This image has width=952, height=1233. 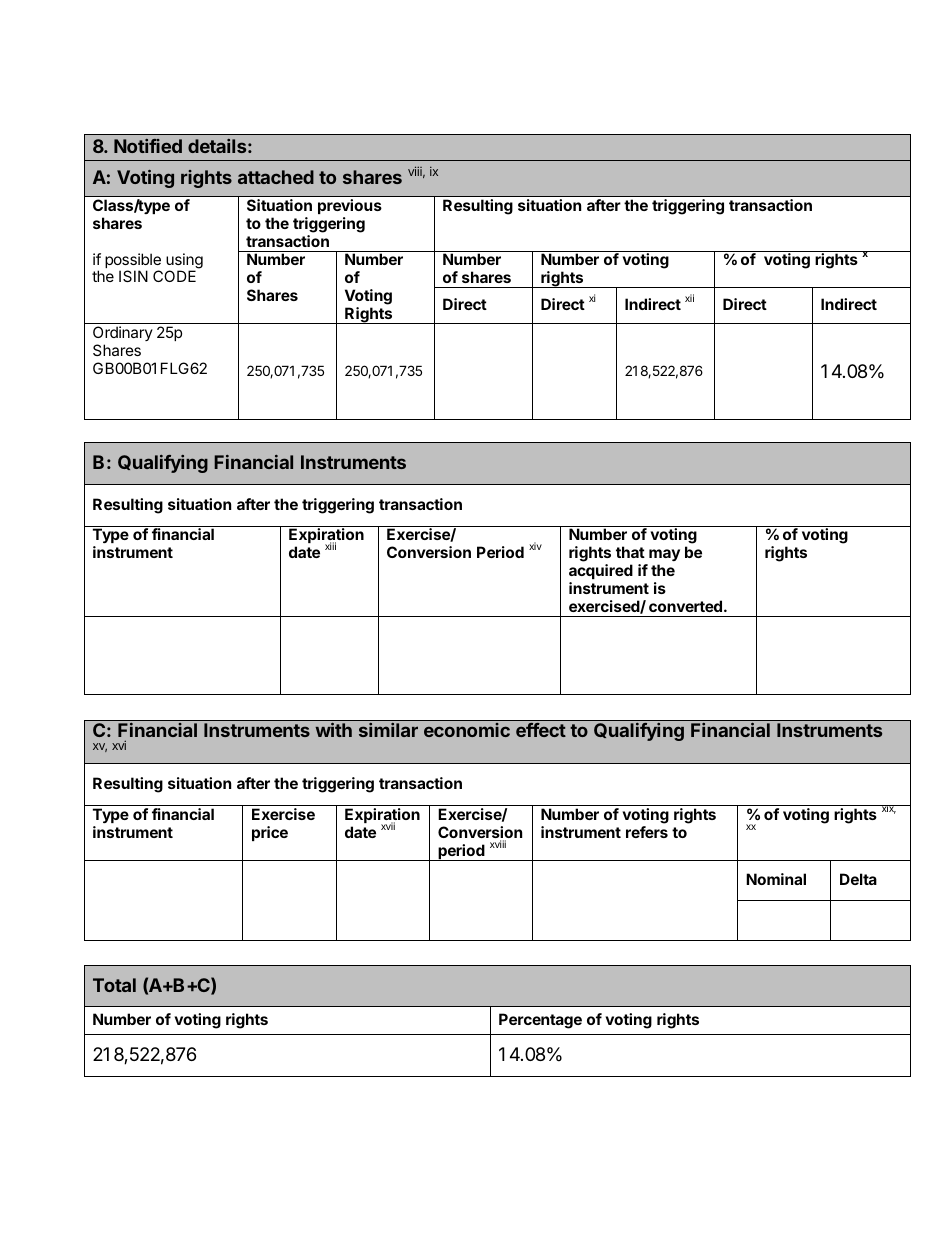 What do you see at coordinates (647, 832) in the image?
I see `refers` at bounding box center [647, 832].
